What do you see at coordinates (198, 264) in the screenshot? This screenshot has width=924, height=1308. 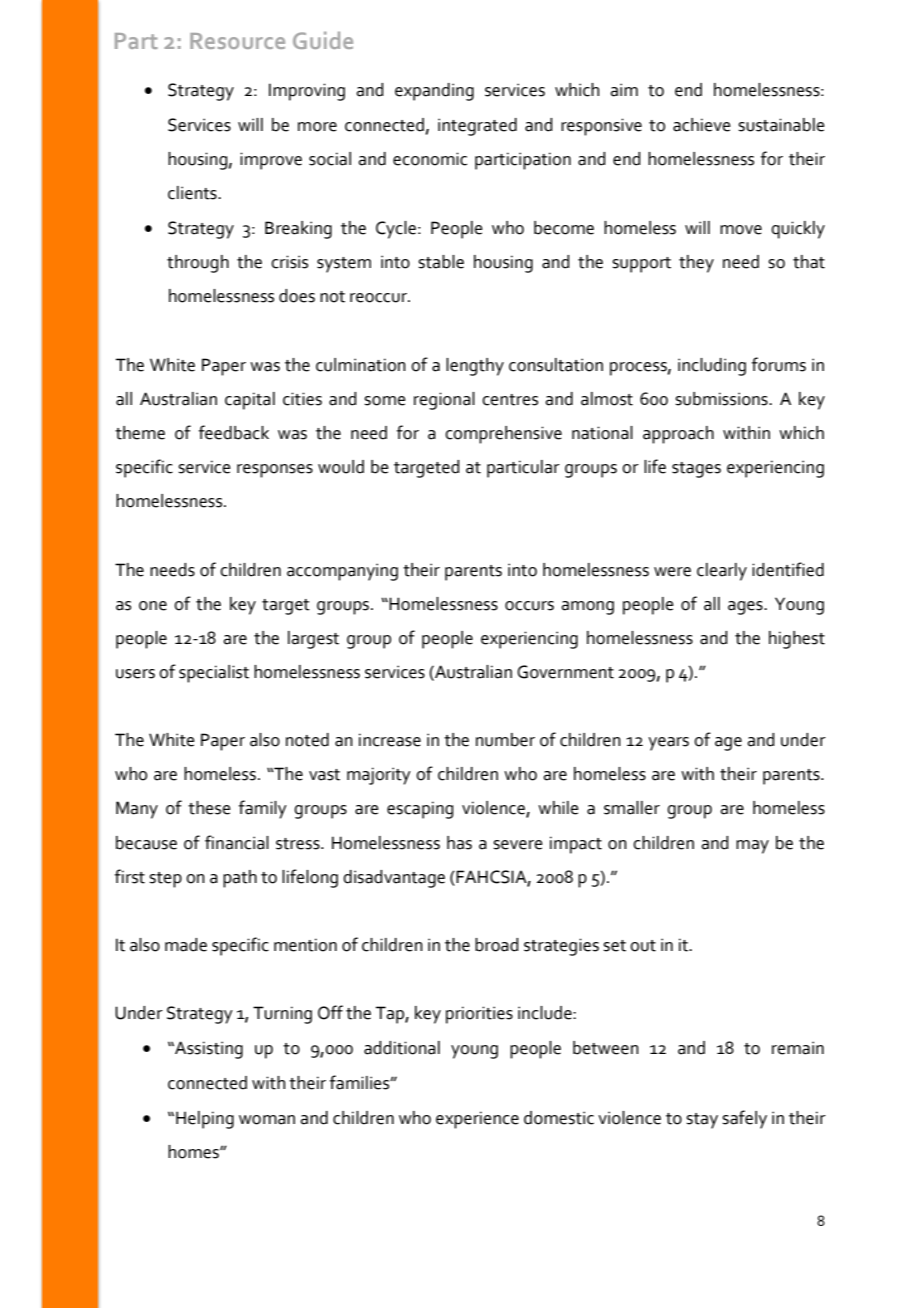 I see `through` at bounding box center [198, 264].
